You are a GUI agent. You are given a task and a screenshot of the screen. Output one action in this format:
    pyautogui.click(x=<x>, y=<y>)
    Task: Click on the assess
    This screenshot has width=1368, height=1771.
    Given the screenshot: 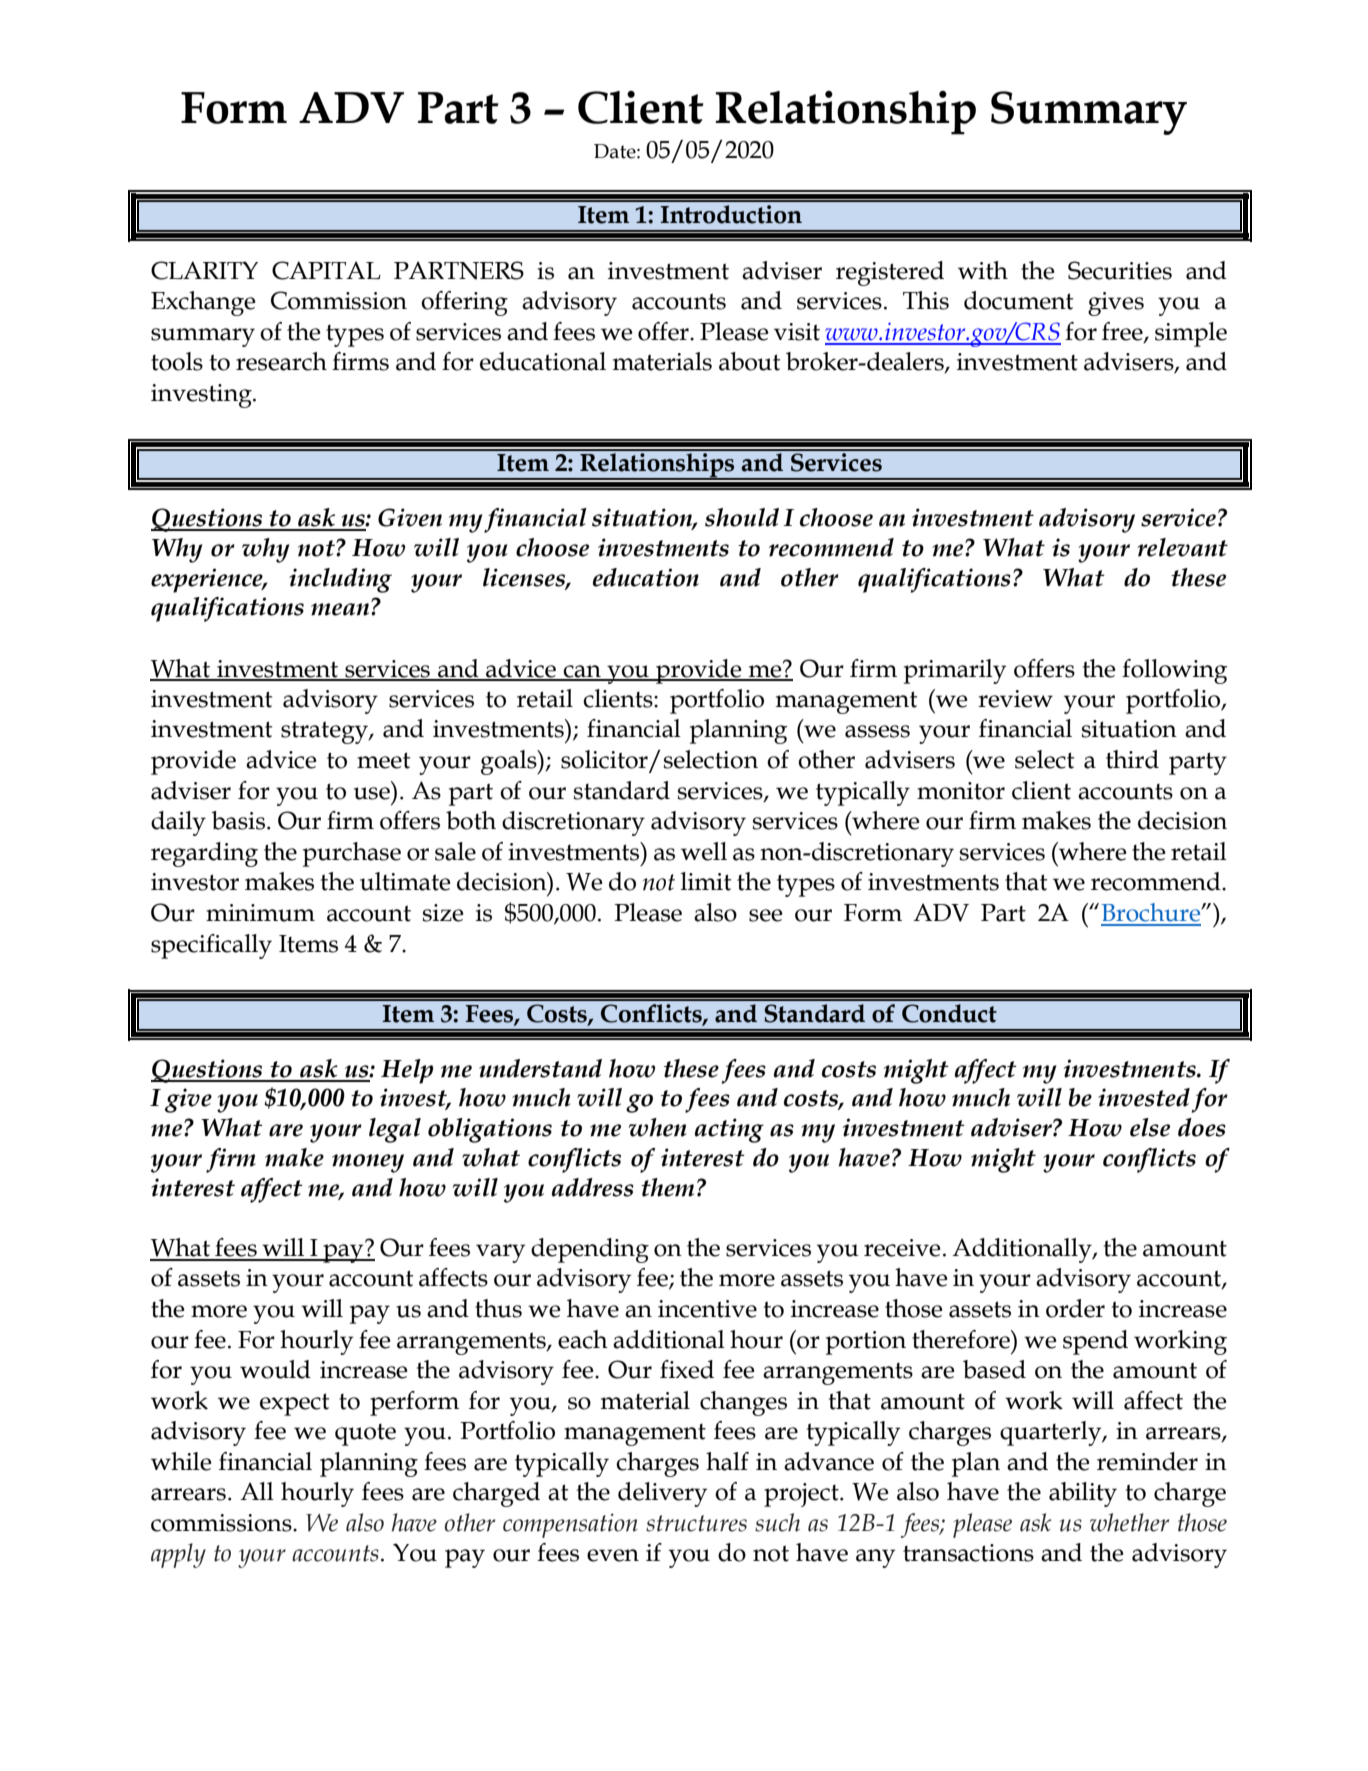 What is the action you would take?
    pyautogui.click(x=877, y=731)
